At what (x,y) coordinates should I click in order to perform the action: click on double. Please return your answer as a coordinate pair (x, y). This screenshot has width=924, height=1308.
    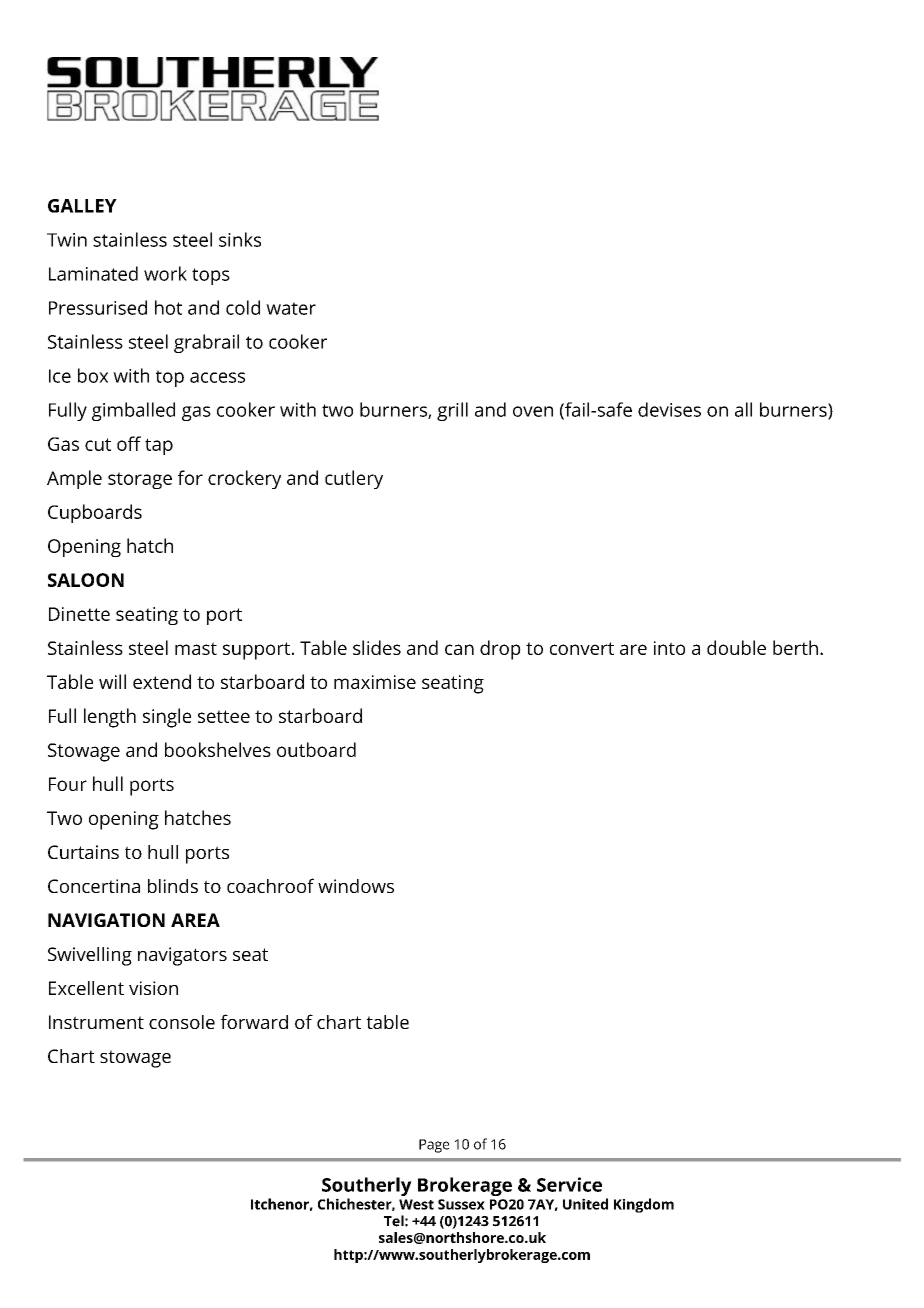
    Looking at the image, I should click on (736, 647).
